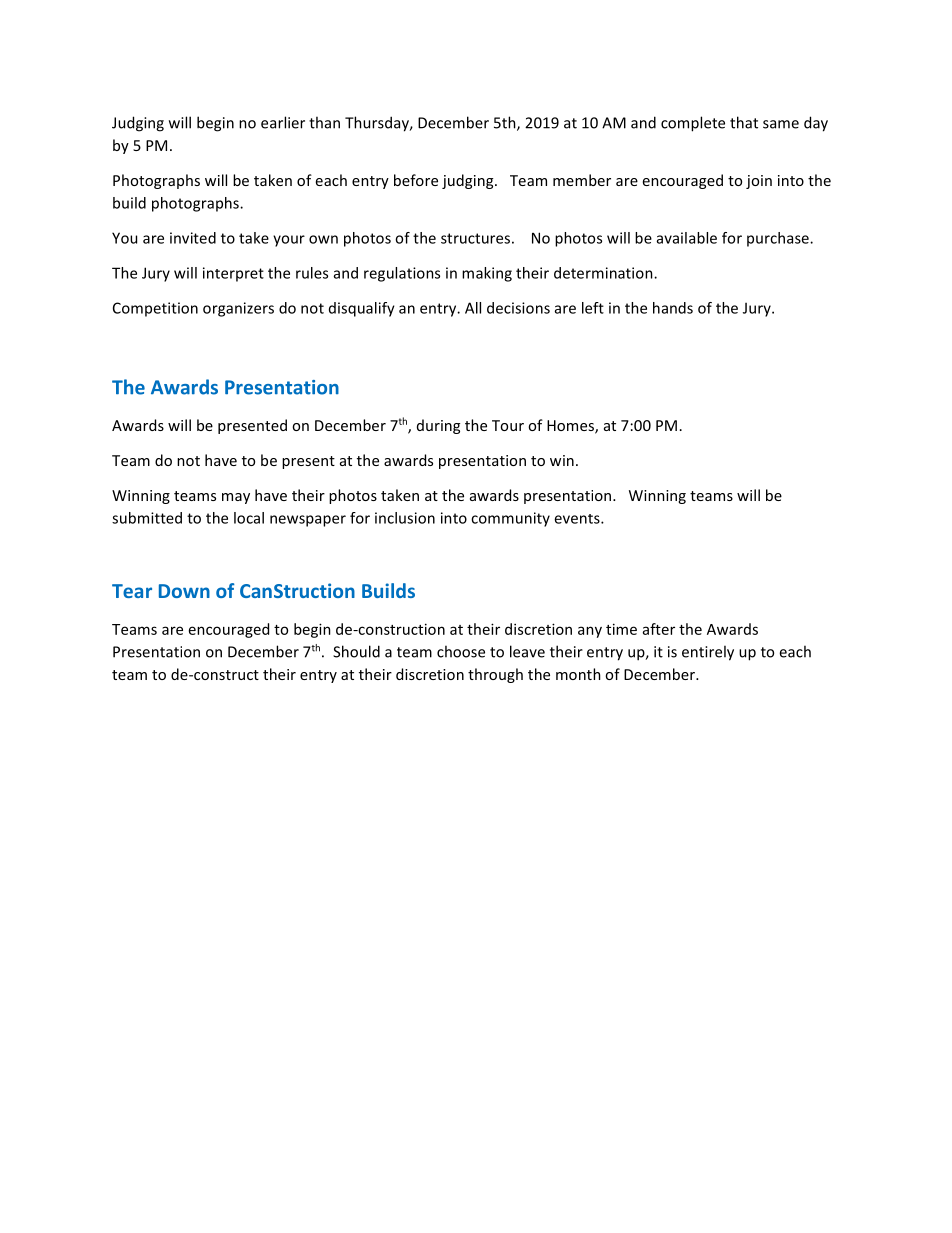 Image resolution: width=952 pixels, height=1233 pixels. Describe the element at coordinates (238, 309) in the page. I see `organizers` at that location.
